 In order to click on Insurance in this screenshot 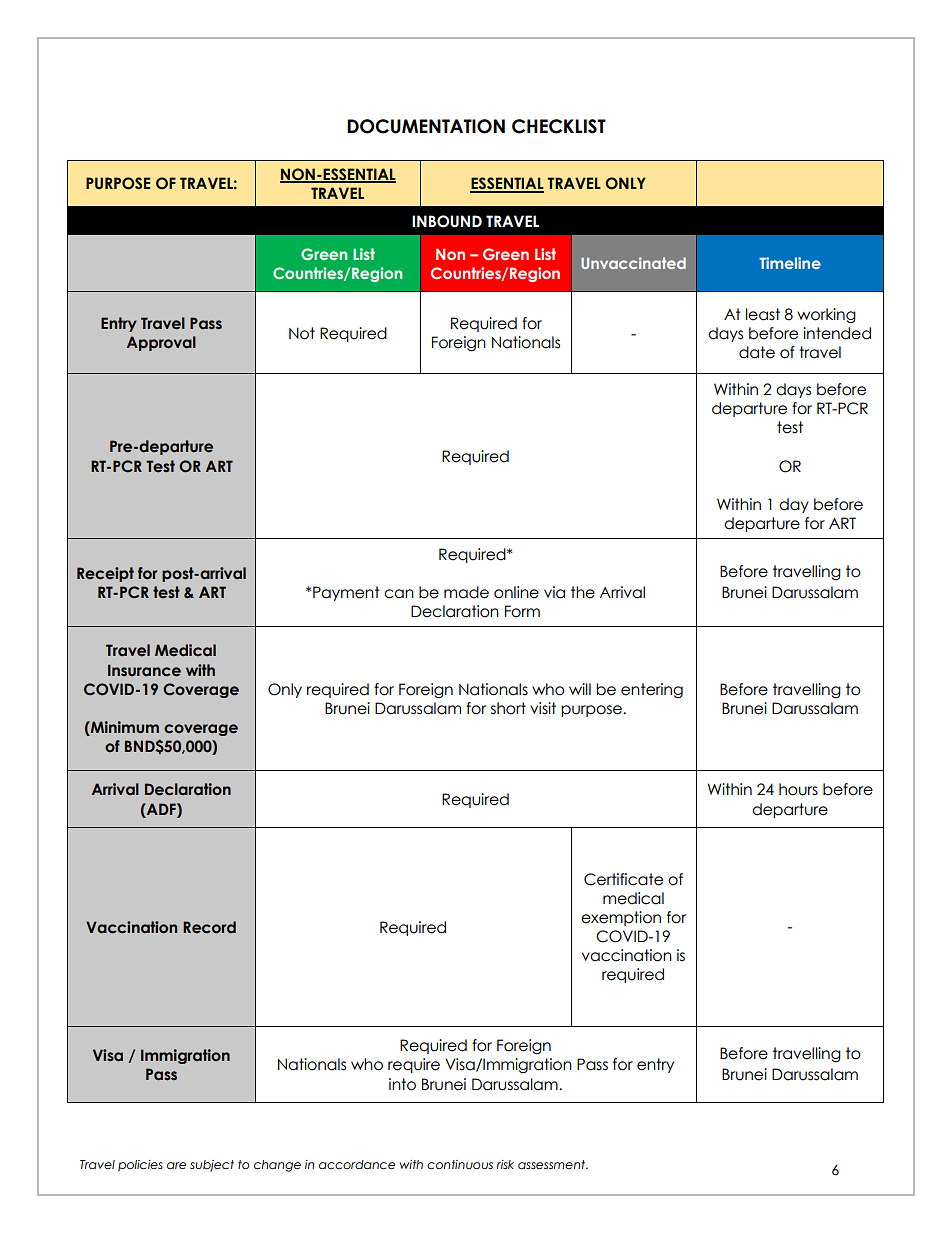, I will do `click(144, 670)`.
